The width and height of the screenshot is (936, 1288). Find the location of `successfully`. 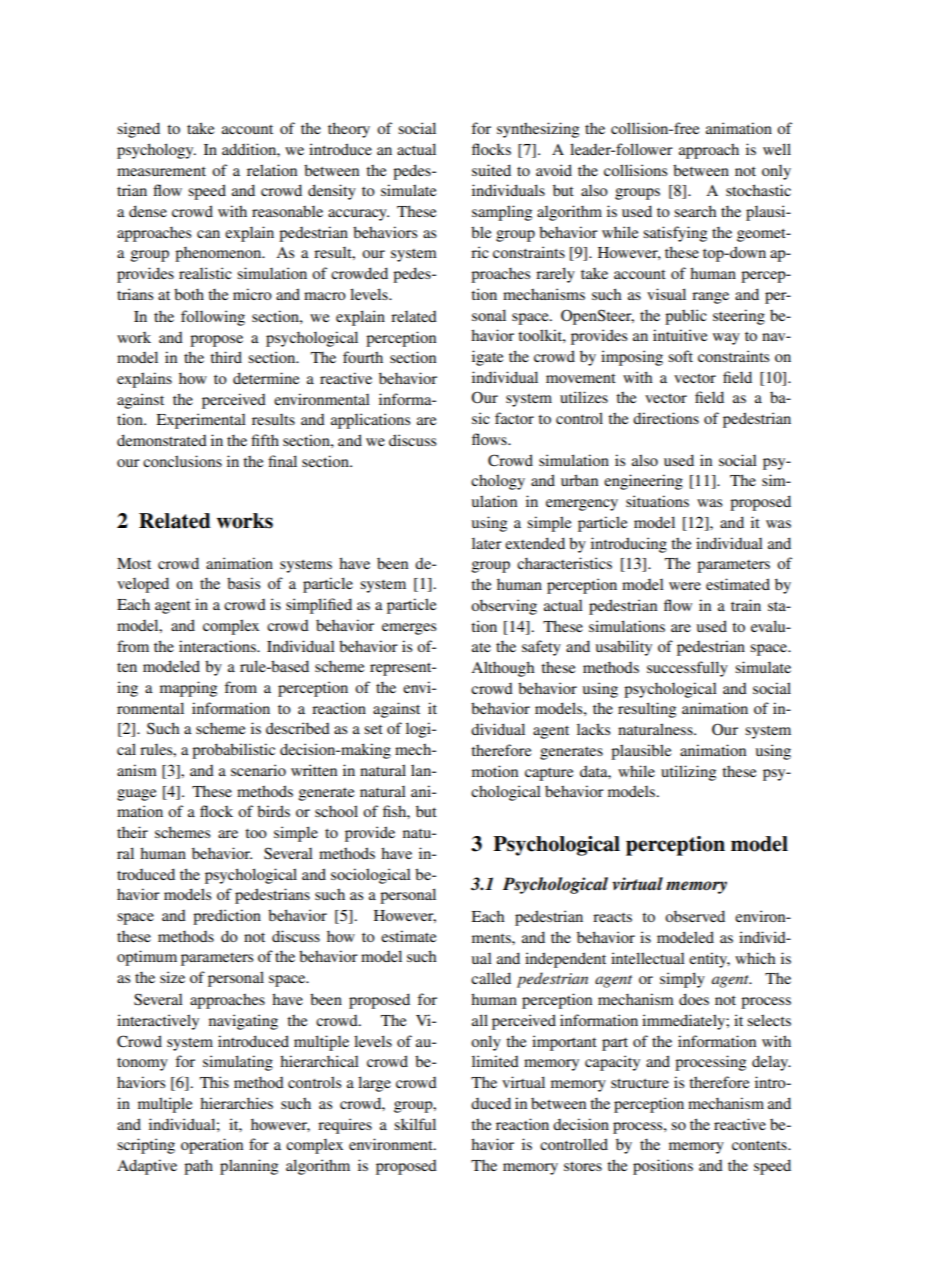

successfully is located at coordinates (687, 669).
